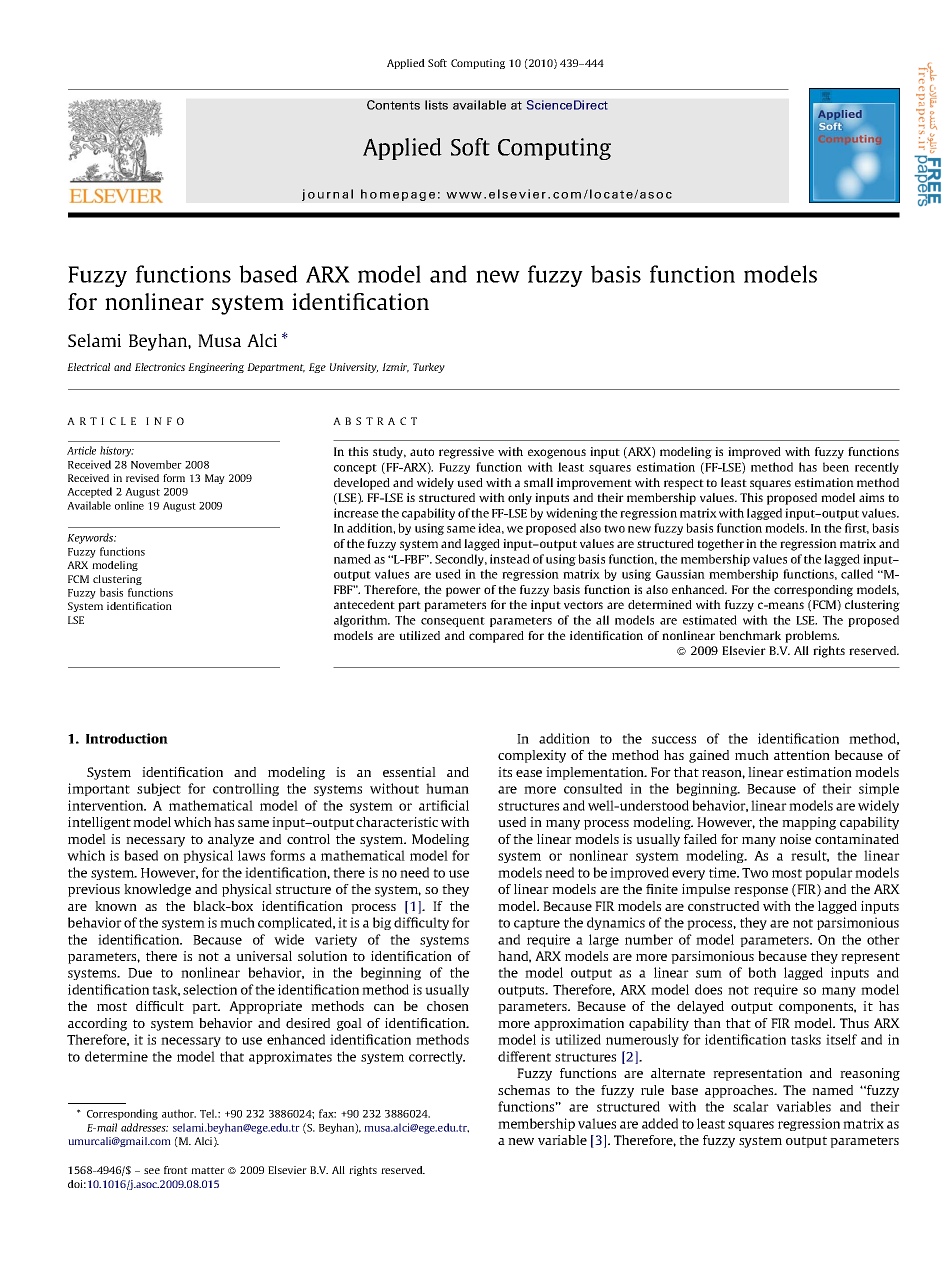  What do you see at coordinates (812, 637) in the document?
I see `problems` at bounding box center [812, 637].
